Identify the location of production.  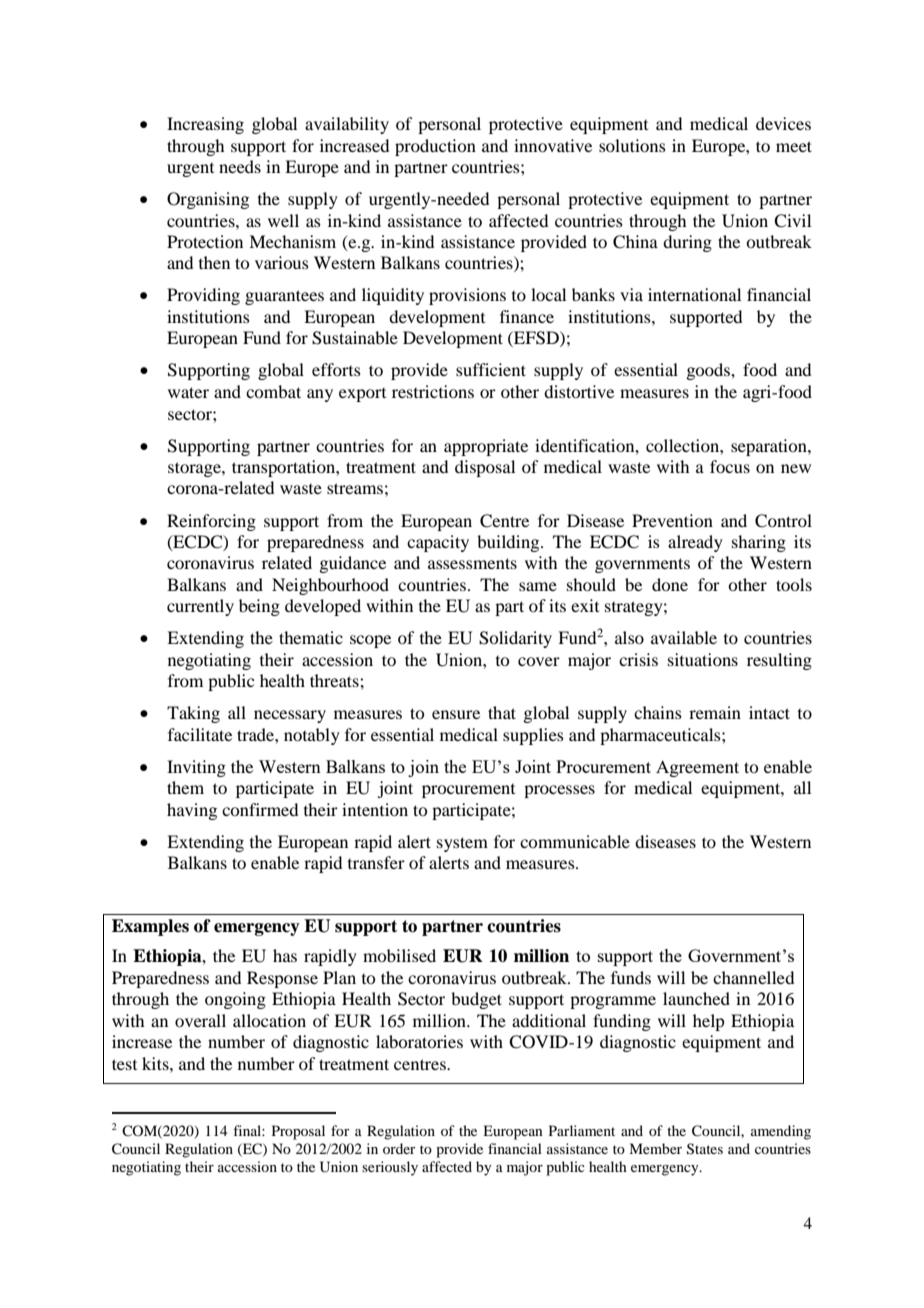
(435, 147).
